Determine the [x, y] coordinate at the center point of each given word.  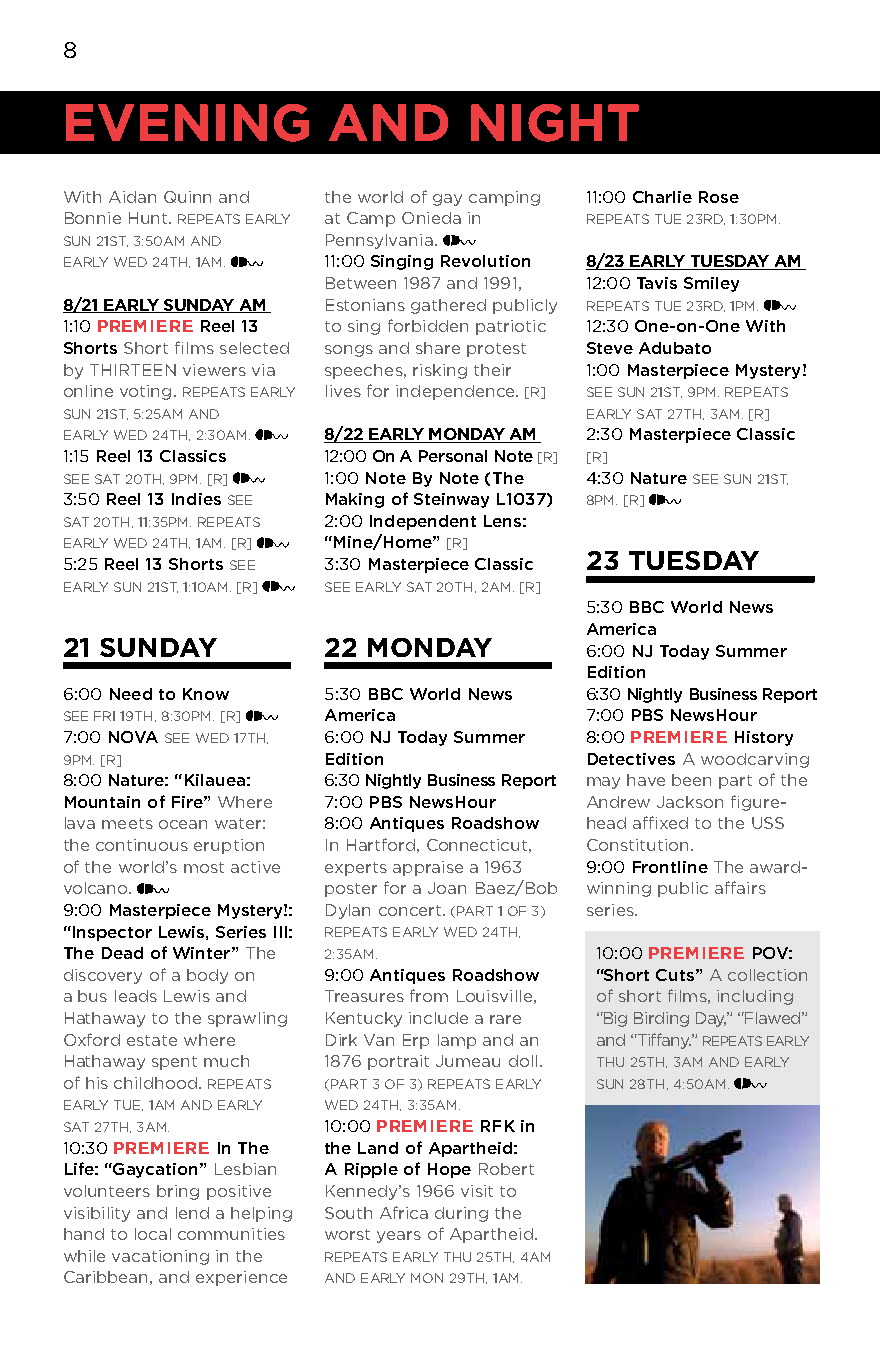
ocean [183, 824]
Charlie [662, 197]
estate [152, 1040]
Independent [423, 522]
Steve [610, 348]
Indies [196, 499]
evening [187, 123]
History [764, 738]
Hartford [381, 844]
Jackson [690, 802]
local [153, 1234]
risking [440, 371]
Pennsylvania [379, 241]
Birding [661, 1019]
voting [145, 392]
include [438, 1018]
